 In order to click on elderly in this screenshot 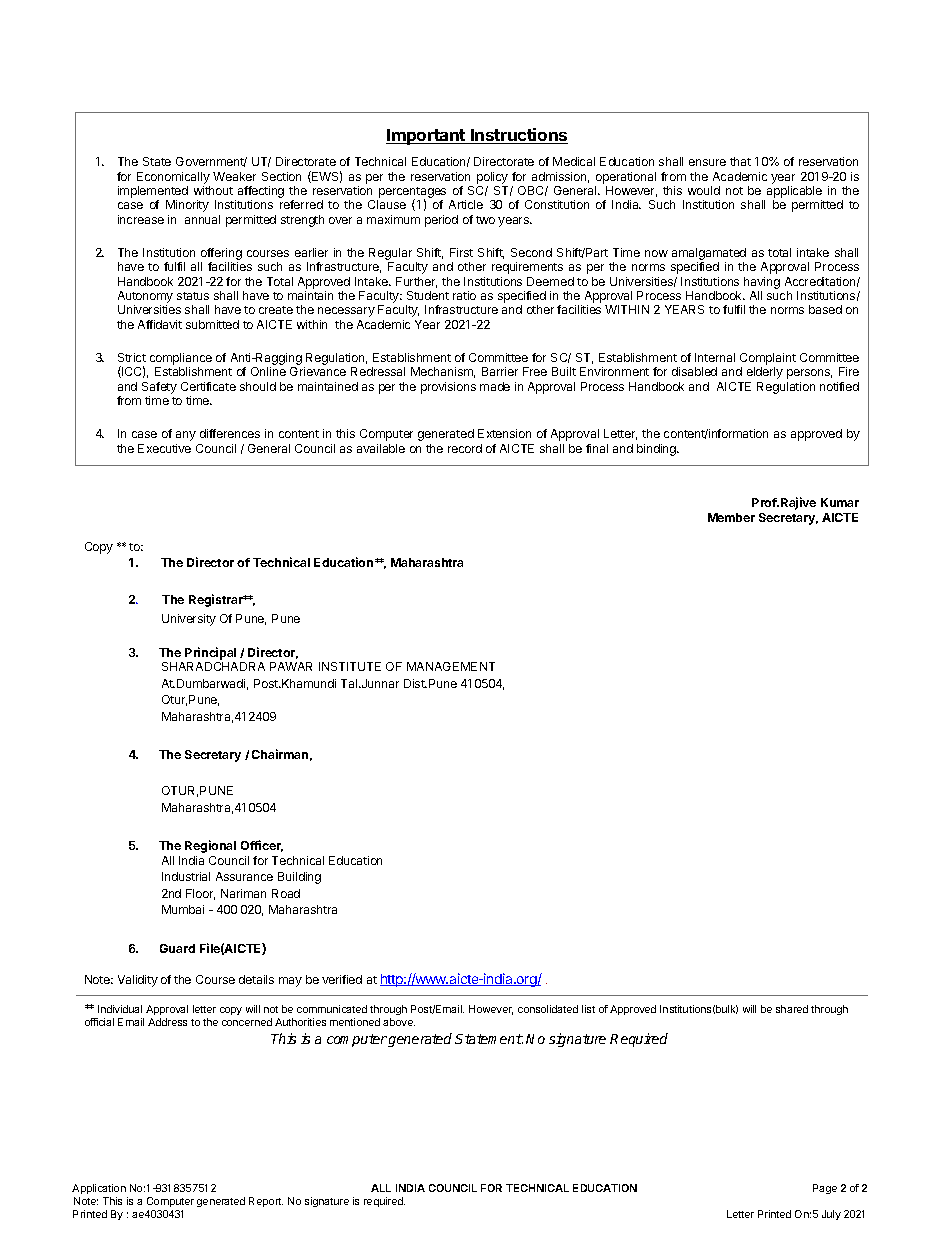, I will do `click(765, 373)`.
